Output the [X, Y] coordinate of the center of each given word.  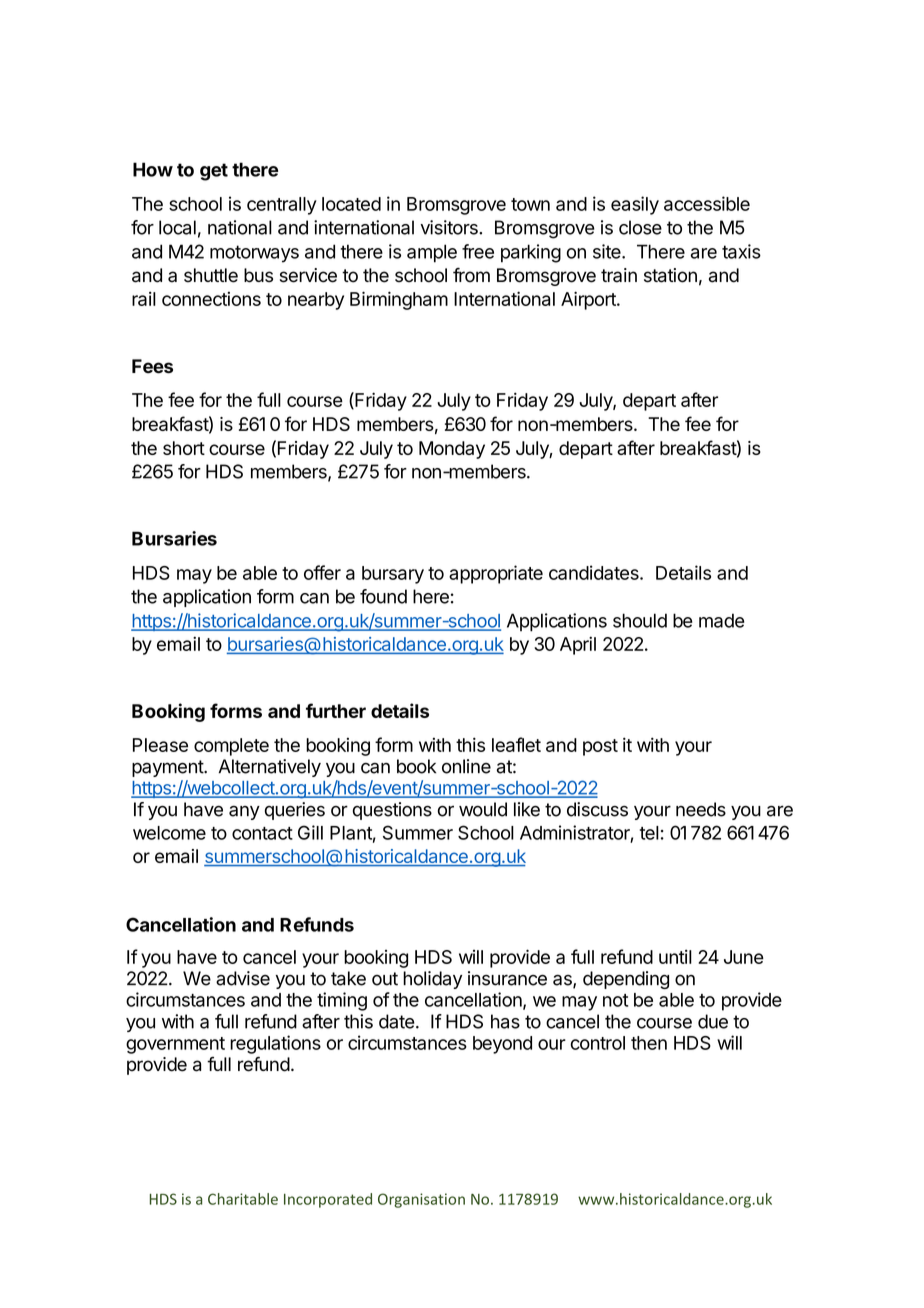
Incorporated [328, 1200]
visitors [450, 227]
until [675, 957]
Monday [452, 450]
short [184, 448]
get [214, 172]
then [649, 1043]
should [640, 620]
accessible [707, 203]
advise [243, 978]
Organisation [421, 1200]
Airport [589, 300]
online [466, 766]
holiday [432, 980]
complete [231, 747]
